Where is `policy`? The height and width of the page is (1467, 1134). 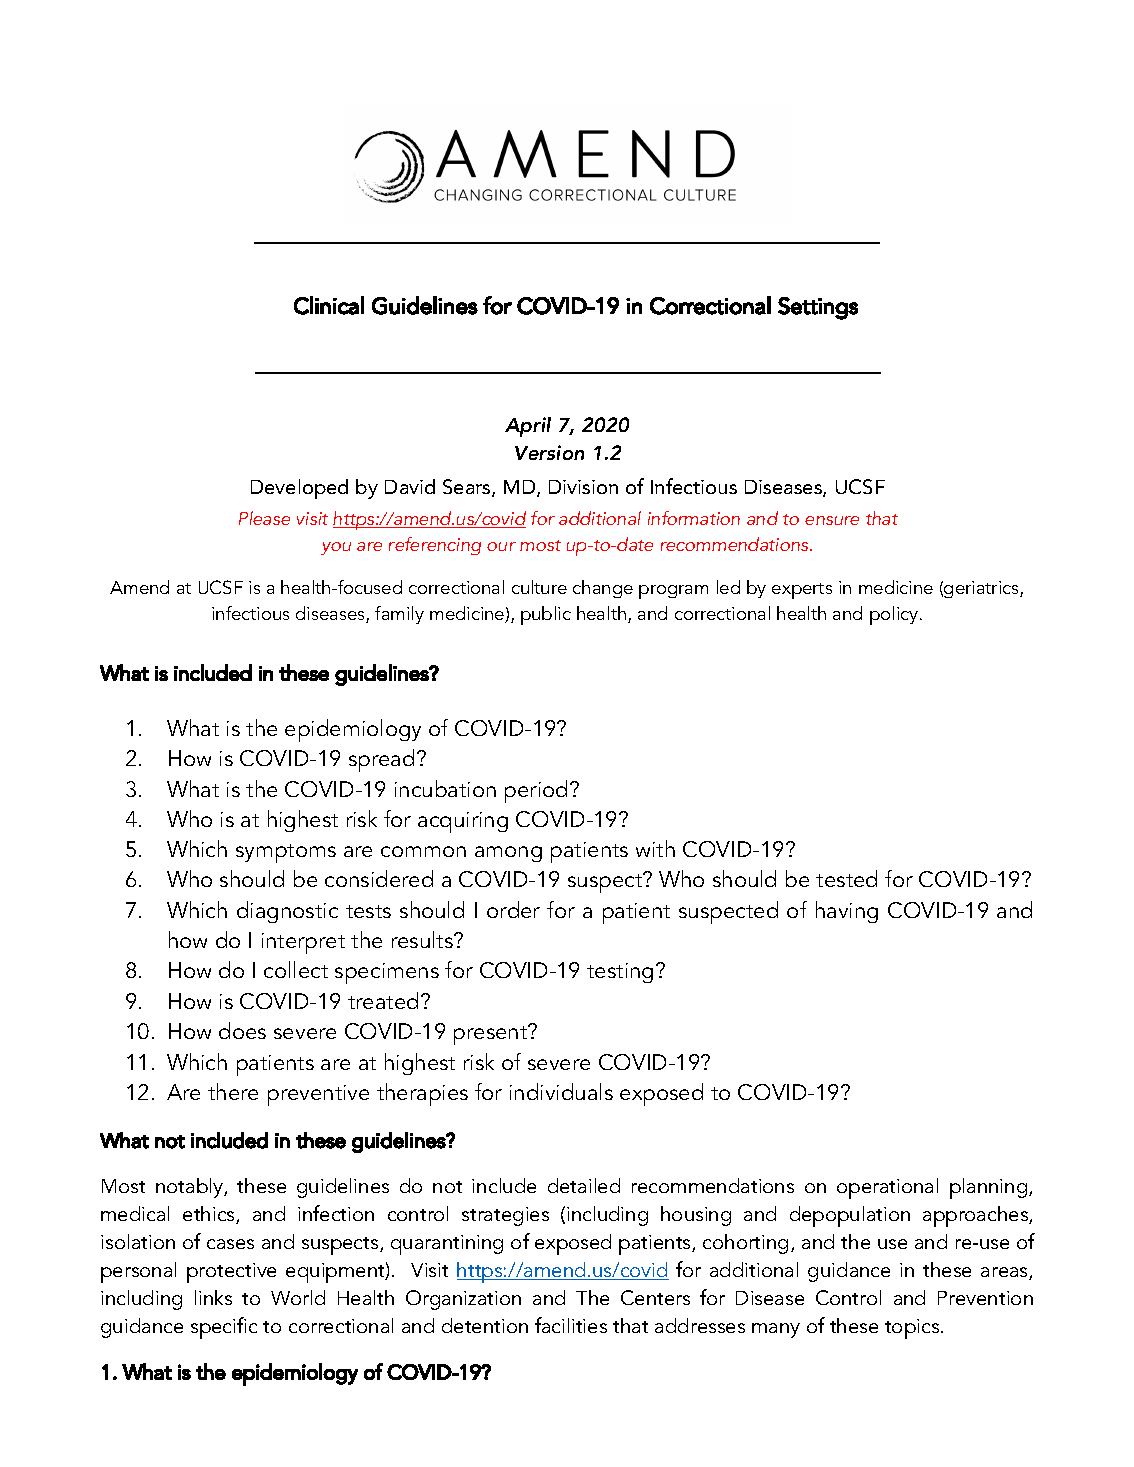 policy is located at coordinates (895, 615).
